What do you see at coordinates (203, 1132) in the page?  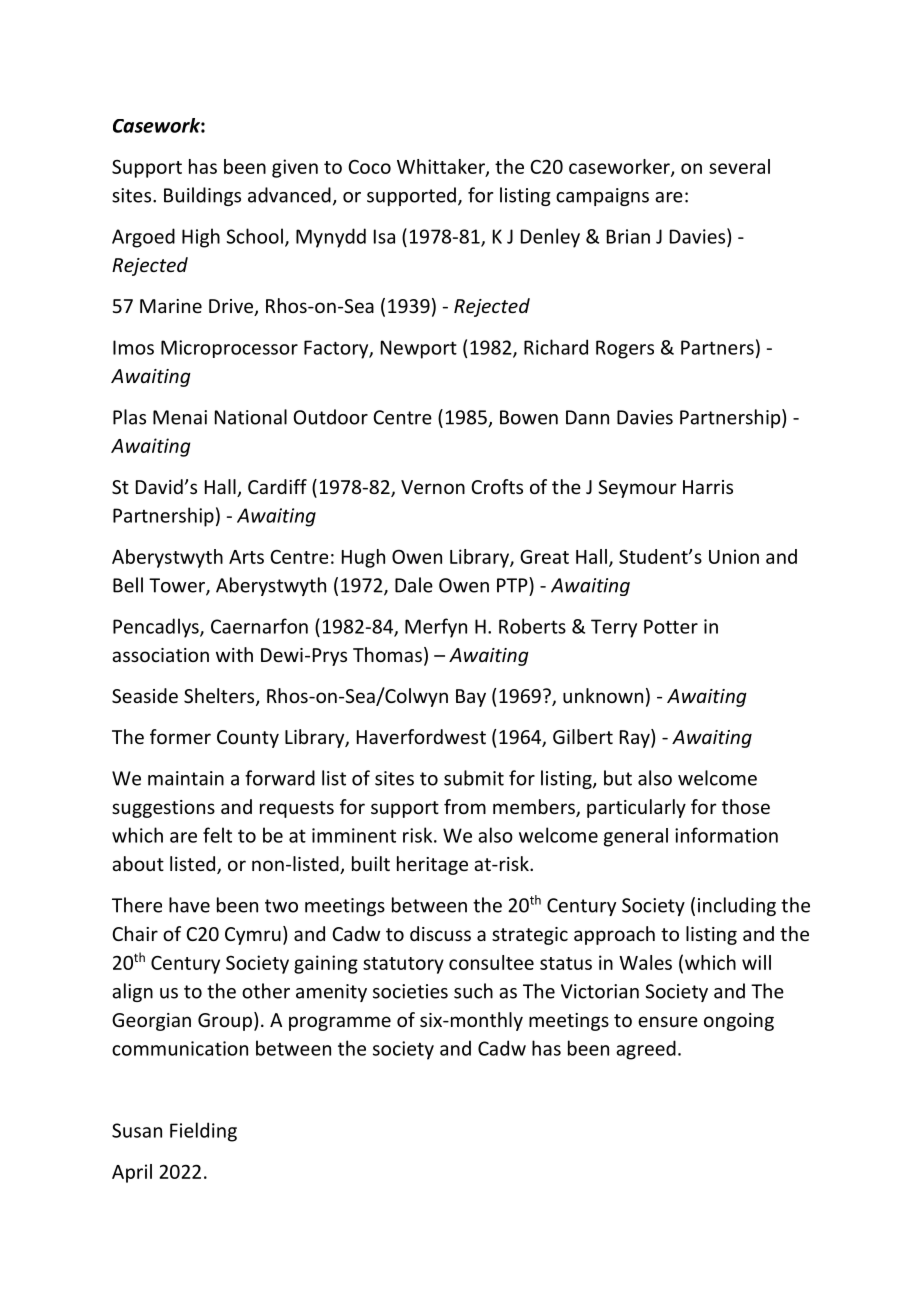 I see `Fielding` at bounding box center [203, 1132].
